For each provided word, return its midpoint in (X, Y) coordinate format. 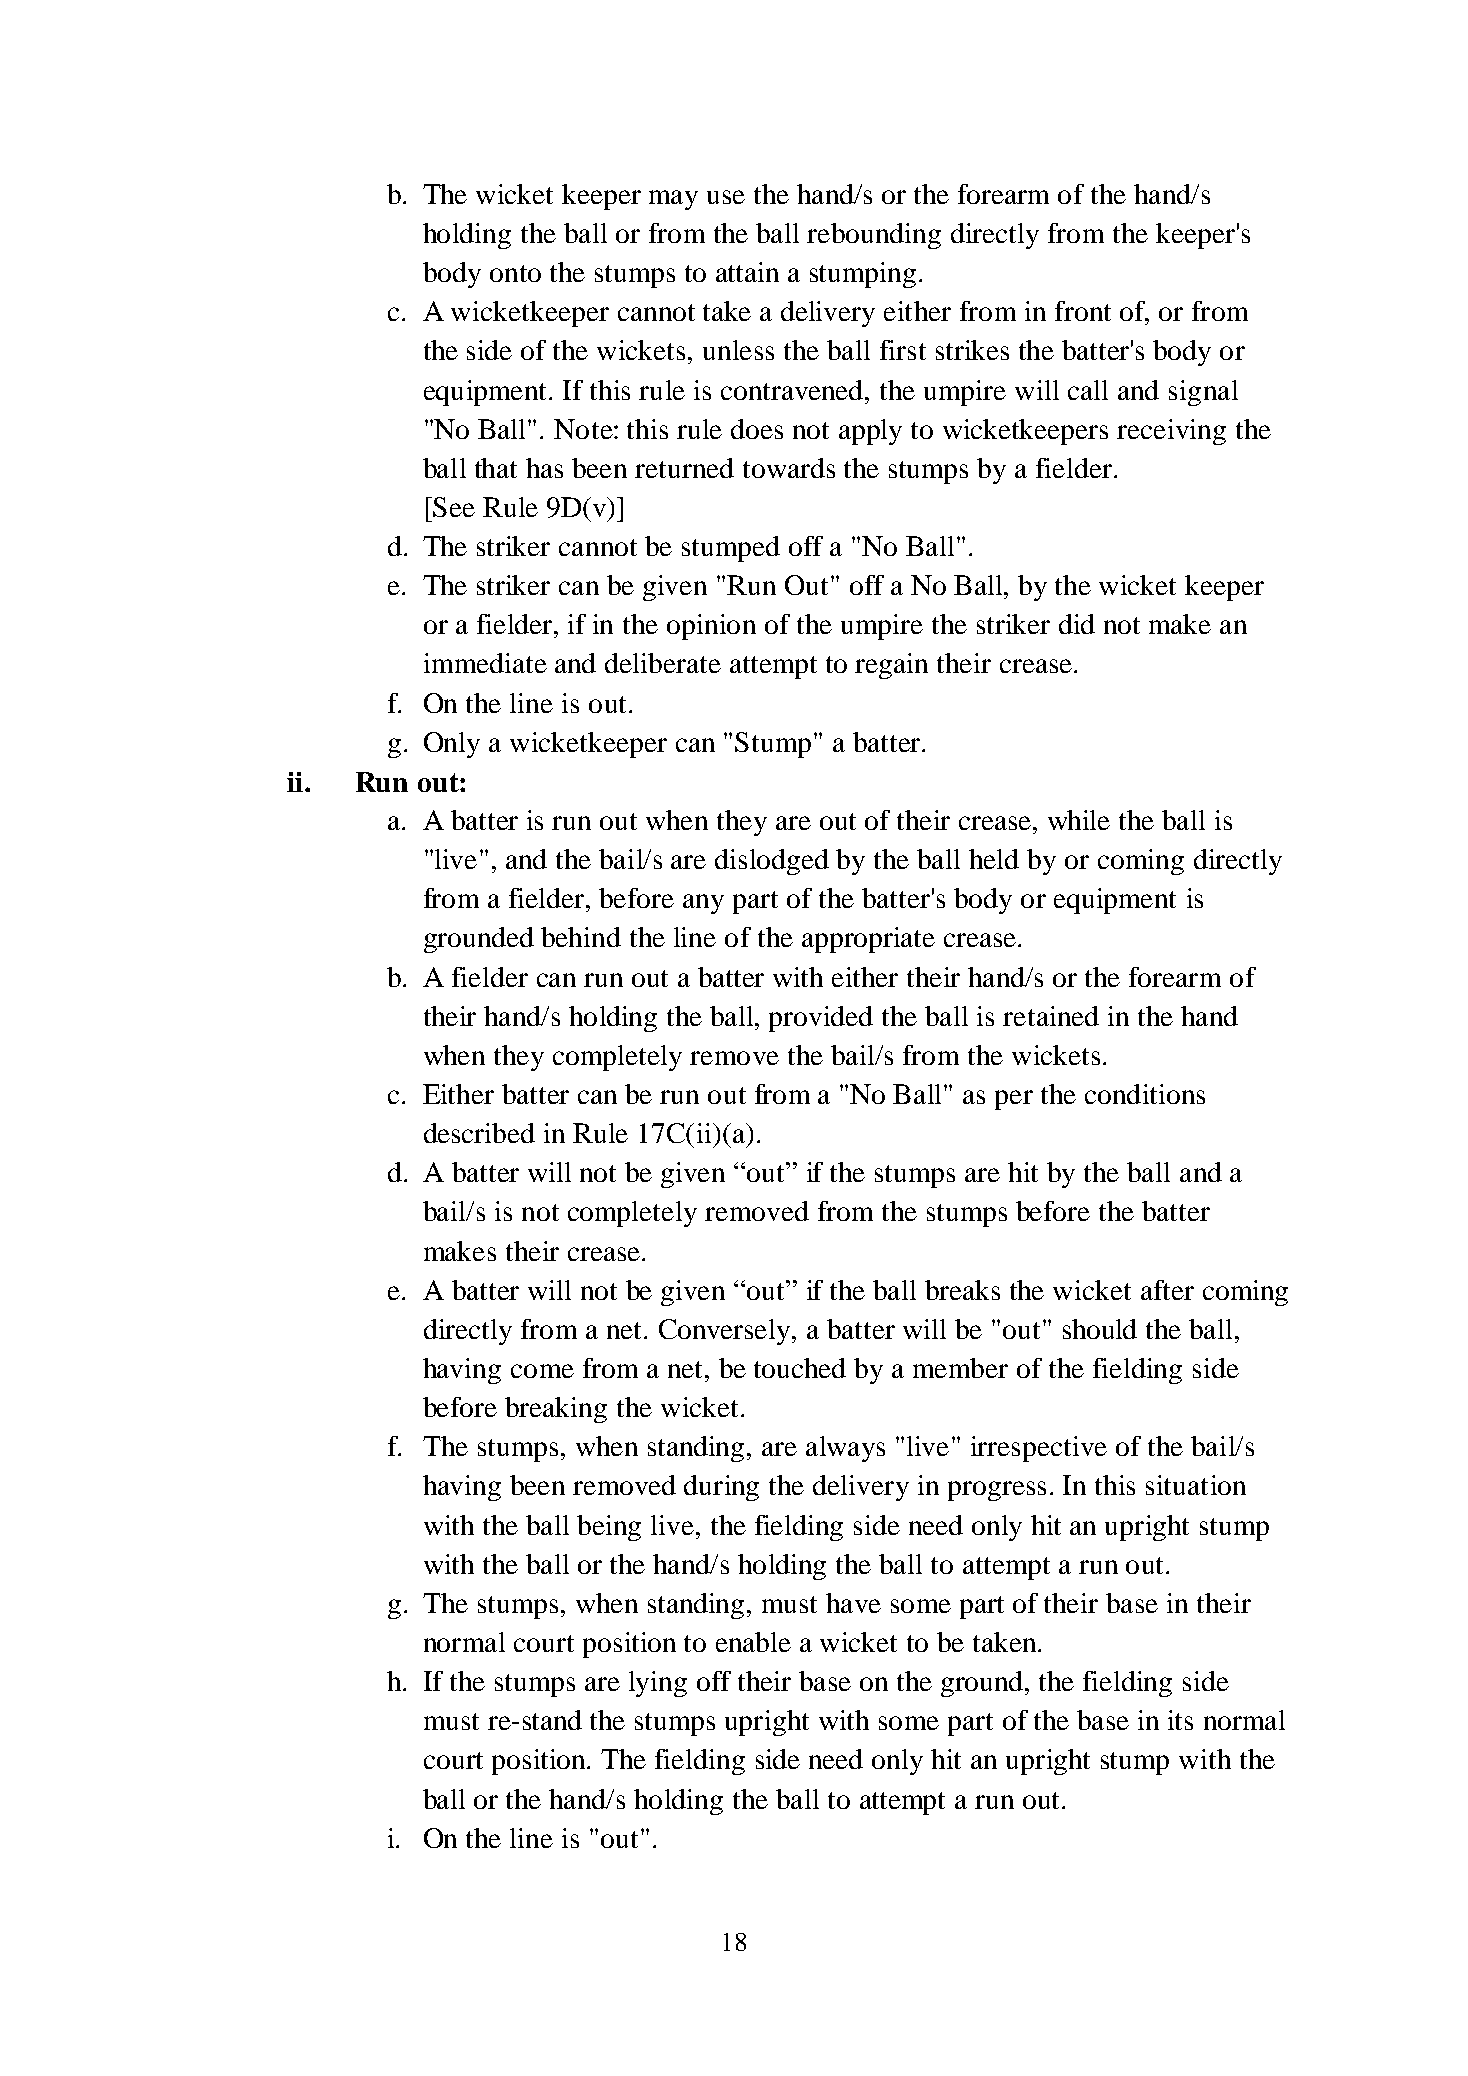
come (542, 1371)
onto (515, 273)
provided (821, 1019)
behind (581, 937)
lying (658, 1684)
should (1100, 1329)
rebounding (874, 236)
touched (800, 1368)
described (479, 1133)
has (544, 468)
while (1079, 820)
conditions (1145, 1094)
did (1077, 624)
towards (789, 468)
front (1083, 311)
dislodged (772, 862)
